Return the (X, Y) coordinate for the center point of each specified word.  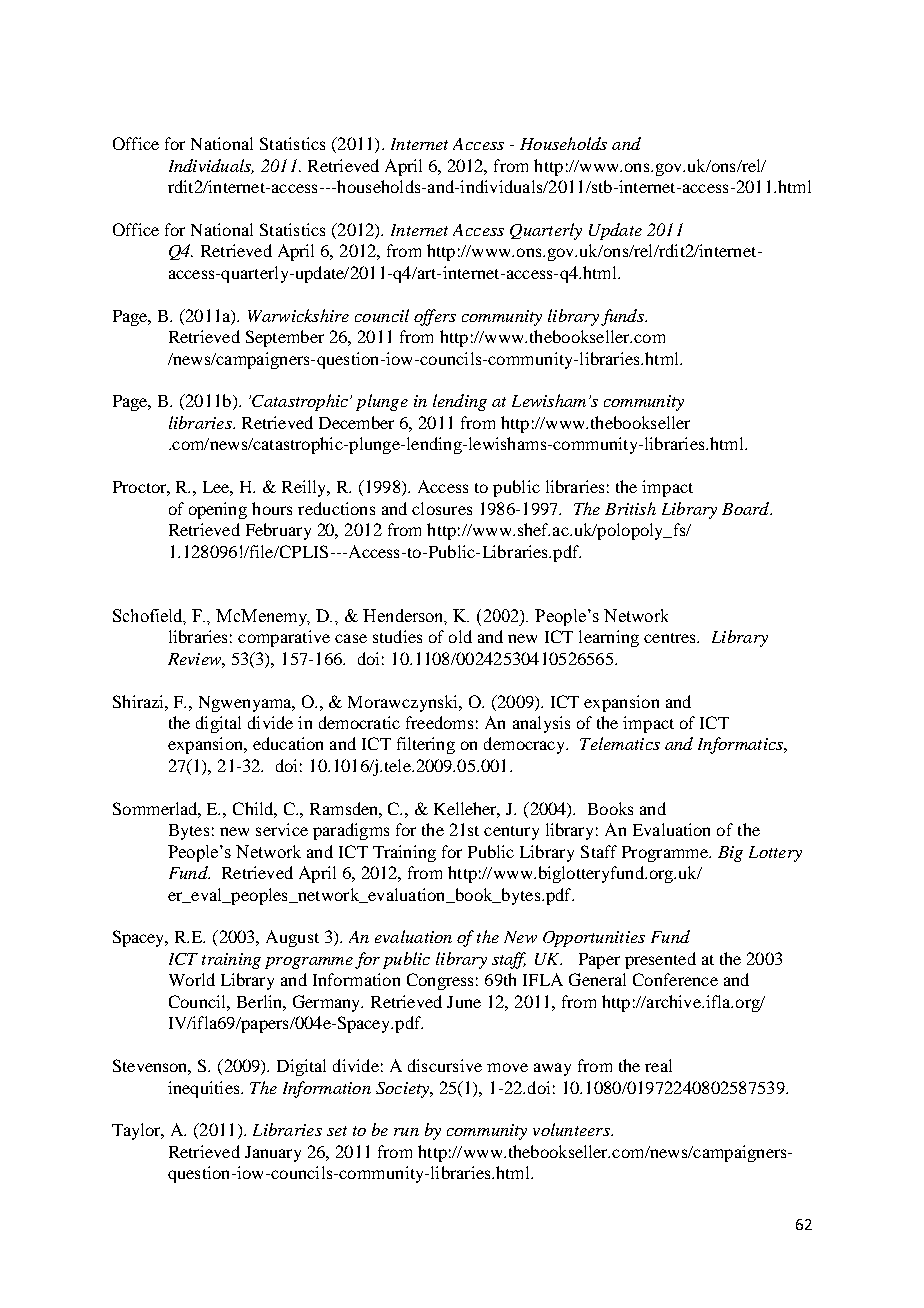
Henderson (405, 617)
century (511, 833)
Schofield (149, 617)
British (630, 508)
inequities (205, 1089)
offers (435, 317)
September (285, 338)
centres (671, 638)
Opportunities (594, 939)
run (406, 1132)
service (282, 829)
